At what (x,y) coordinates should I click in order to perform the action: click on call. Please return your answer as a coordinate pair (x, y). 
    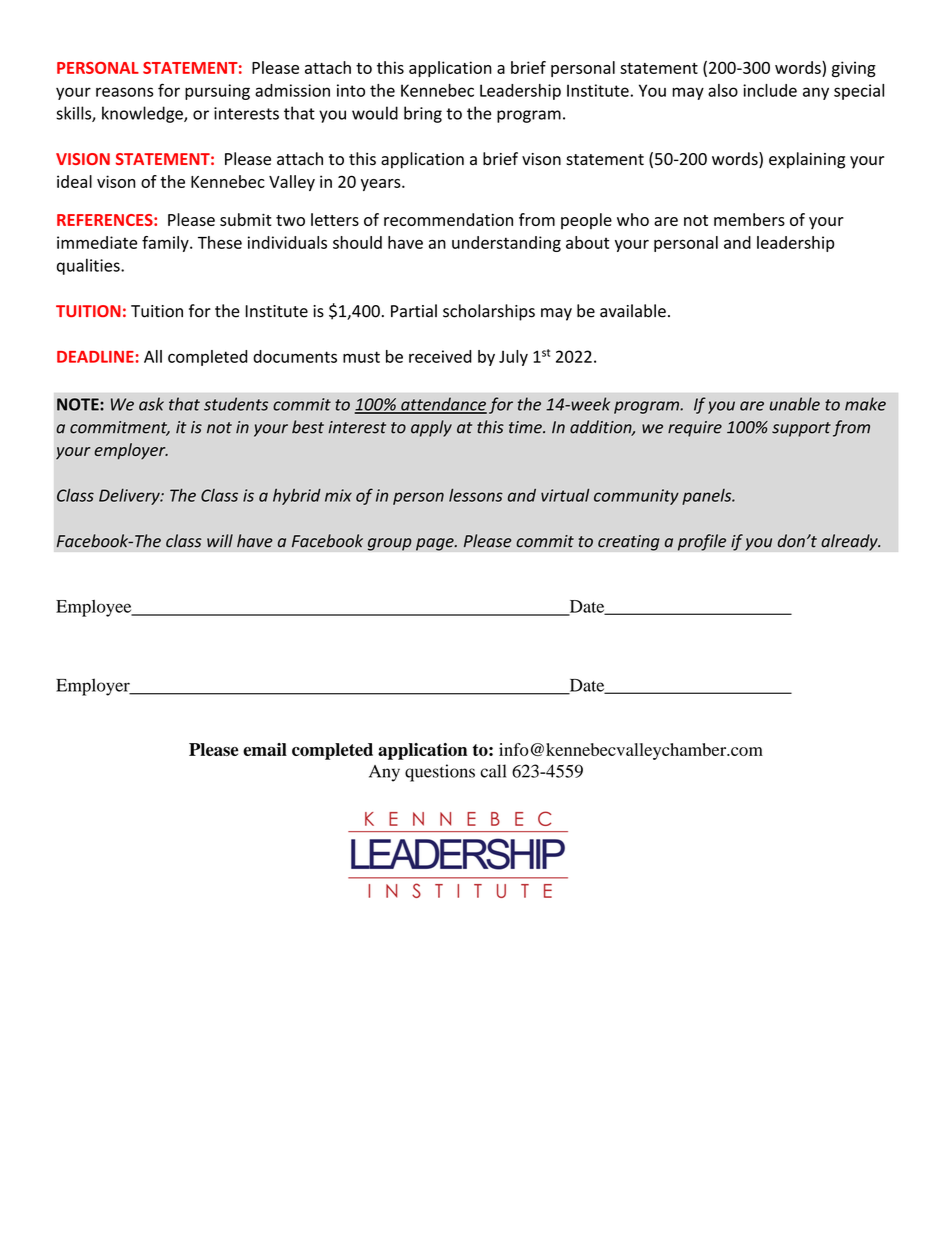
    Looking at the image, I should click on (493, 771).
